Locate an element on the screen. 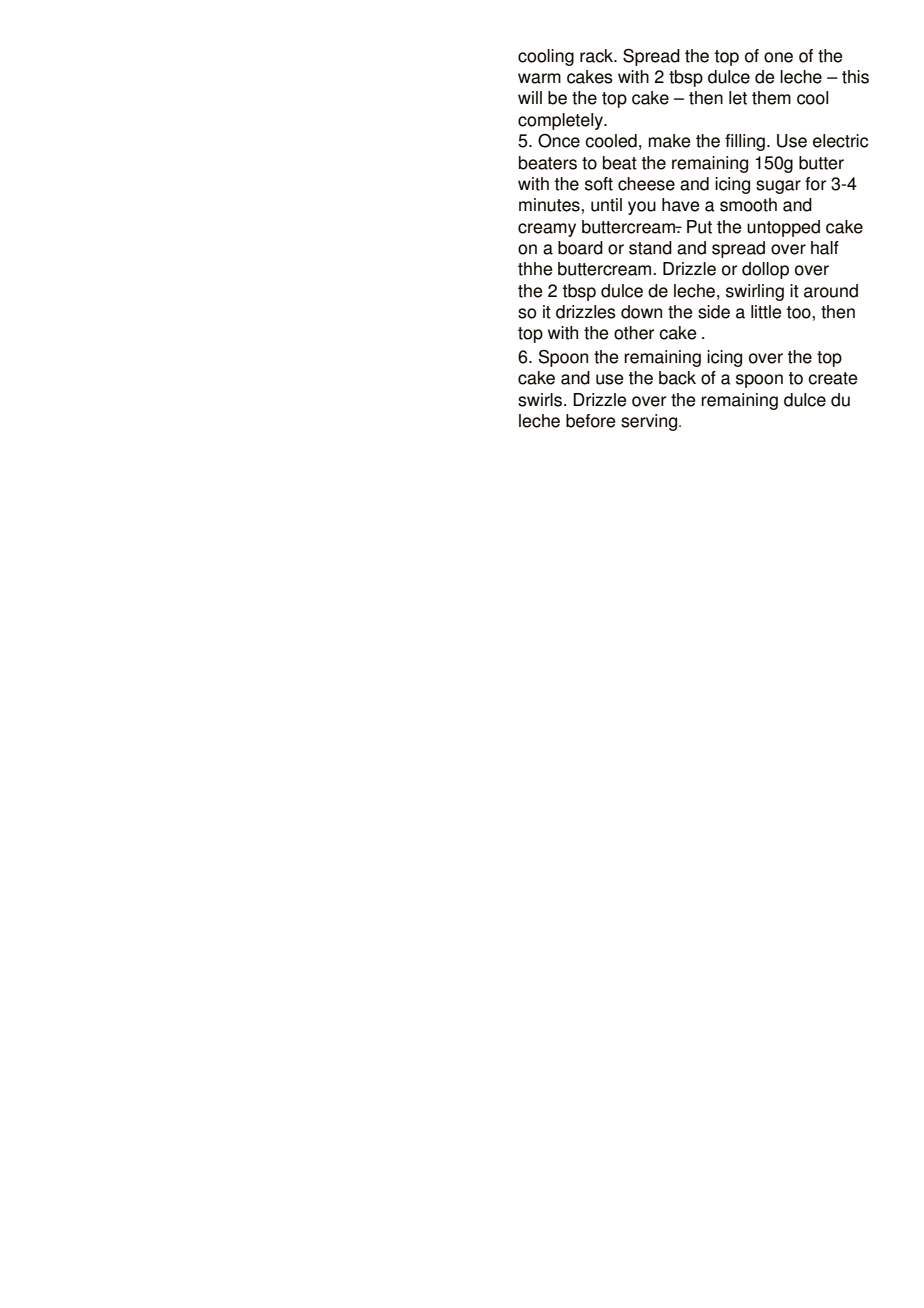 Image resolution: width=924 pixels, height=1308 pixels. serving is located at coordinates (650, 422).
